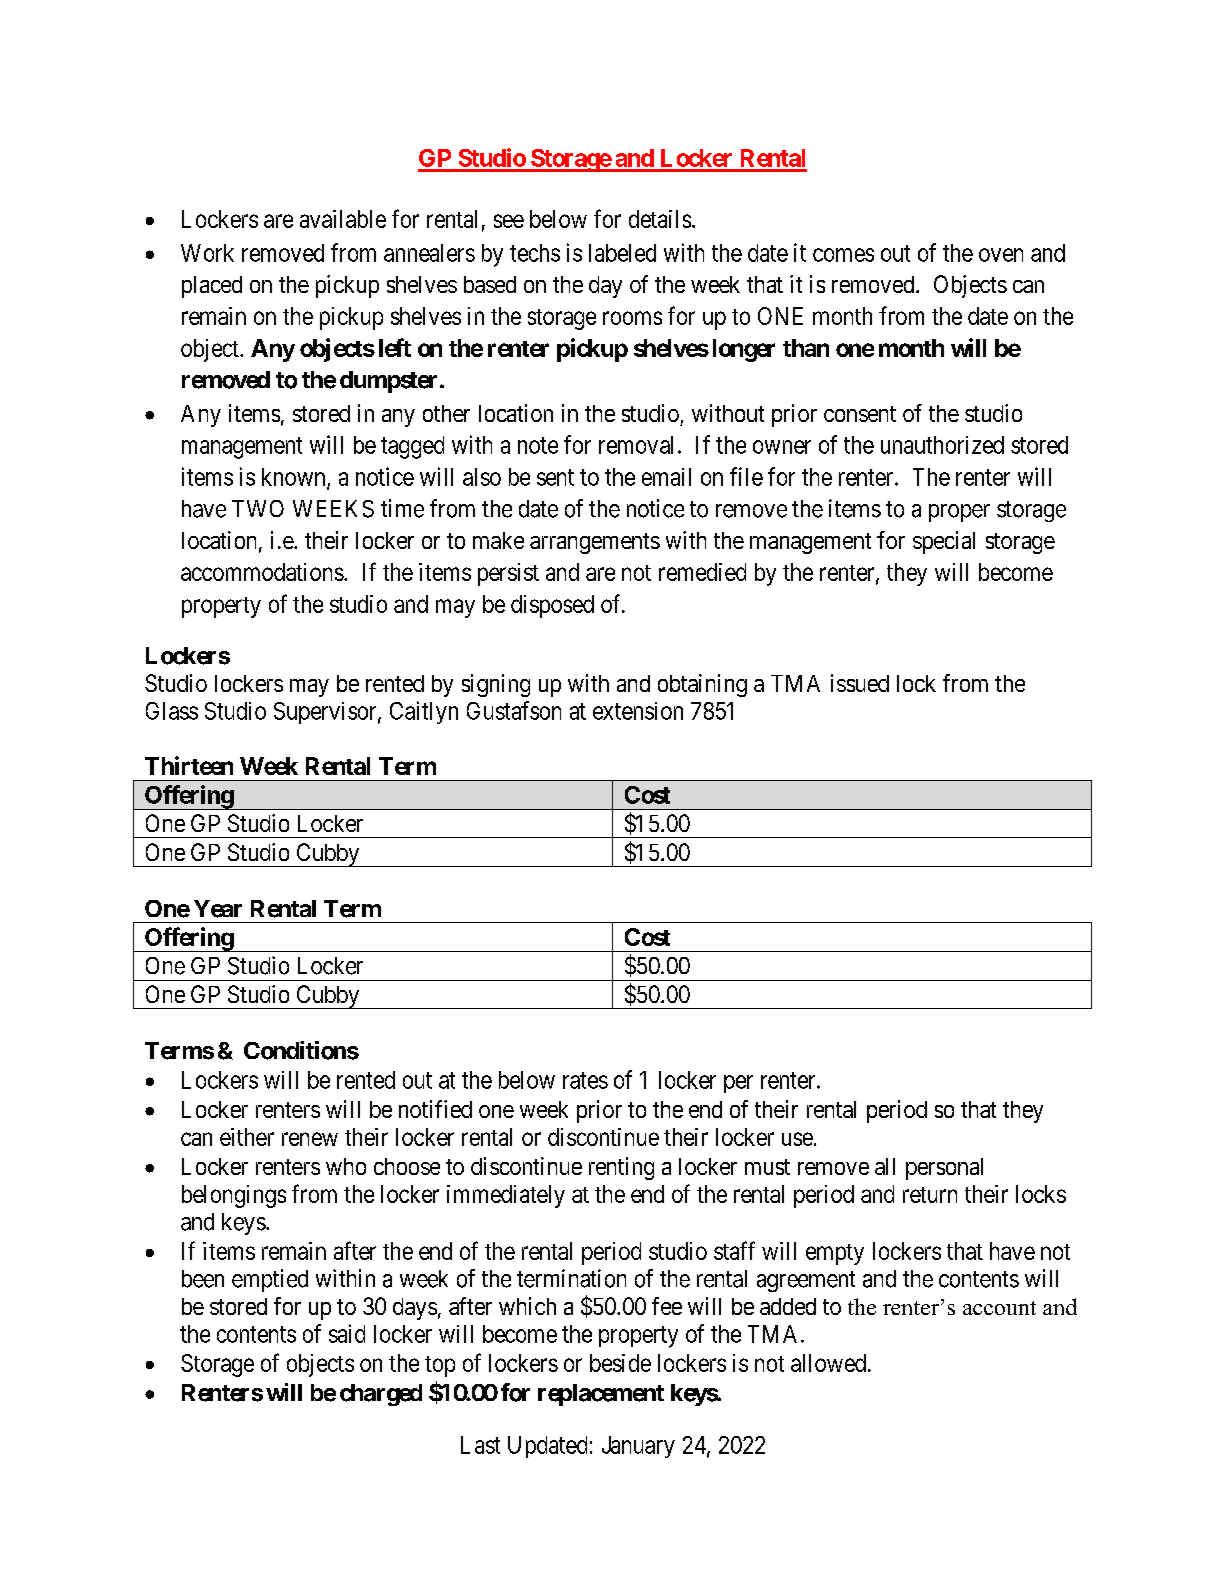  I want to click on comes, so click(843, 255).
